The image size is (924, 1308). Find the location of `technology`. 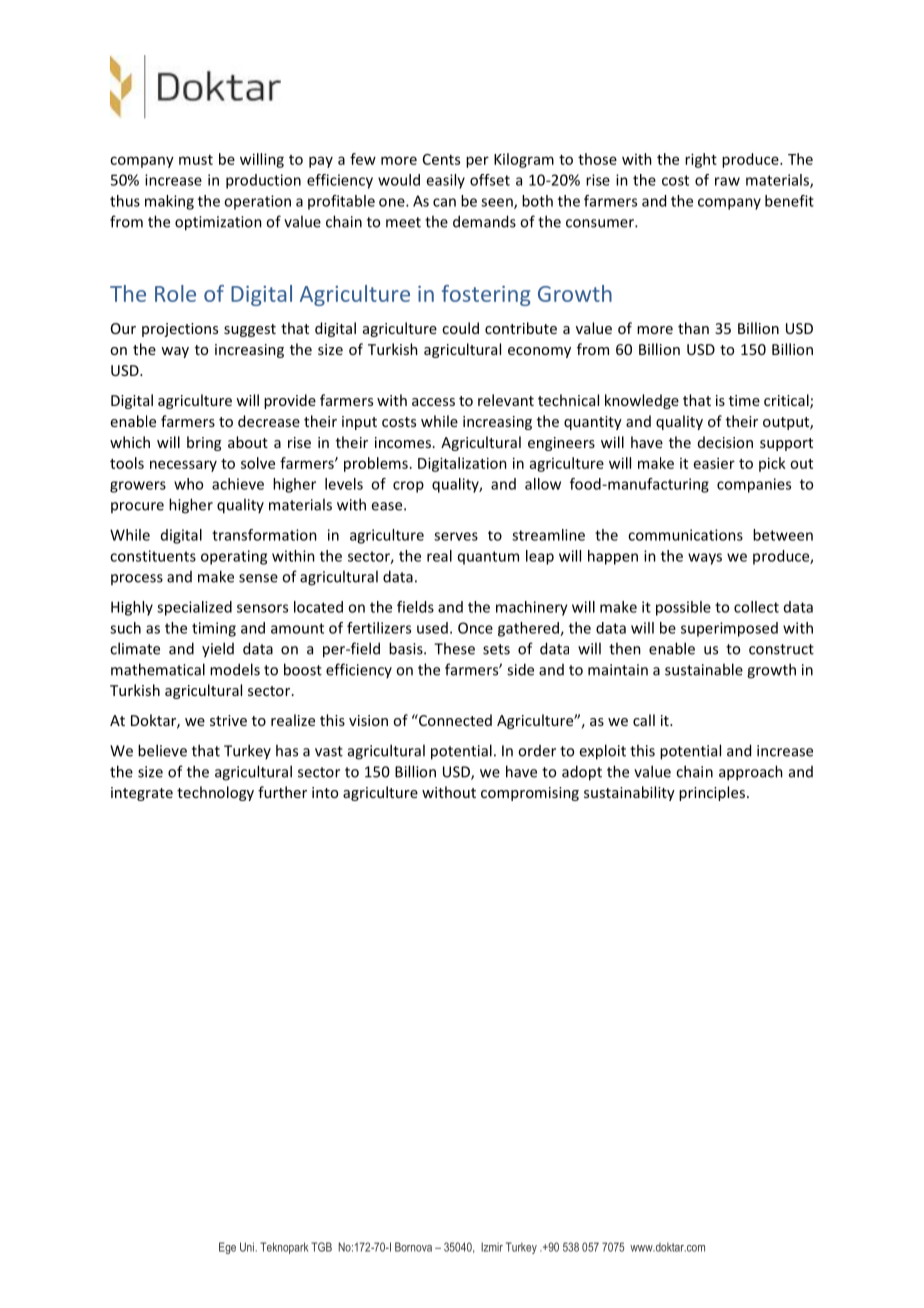

technology is located at coordinates (215, 793).
